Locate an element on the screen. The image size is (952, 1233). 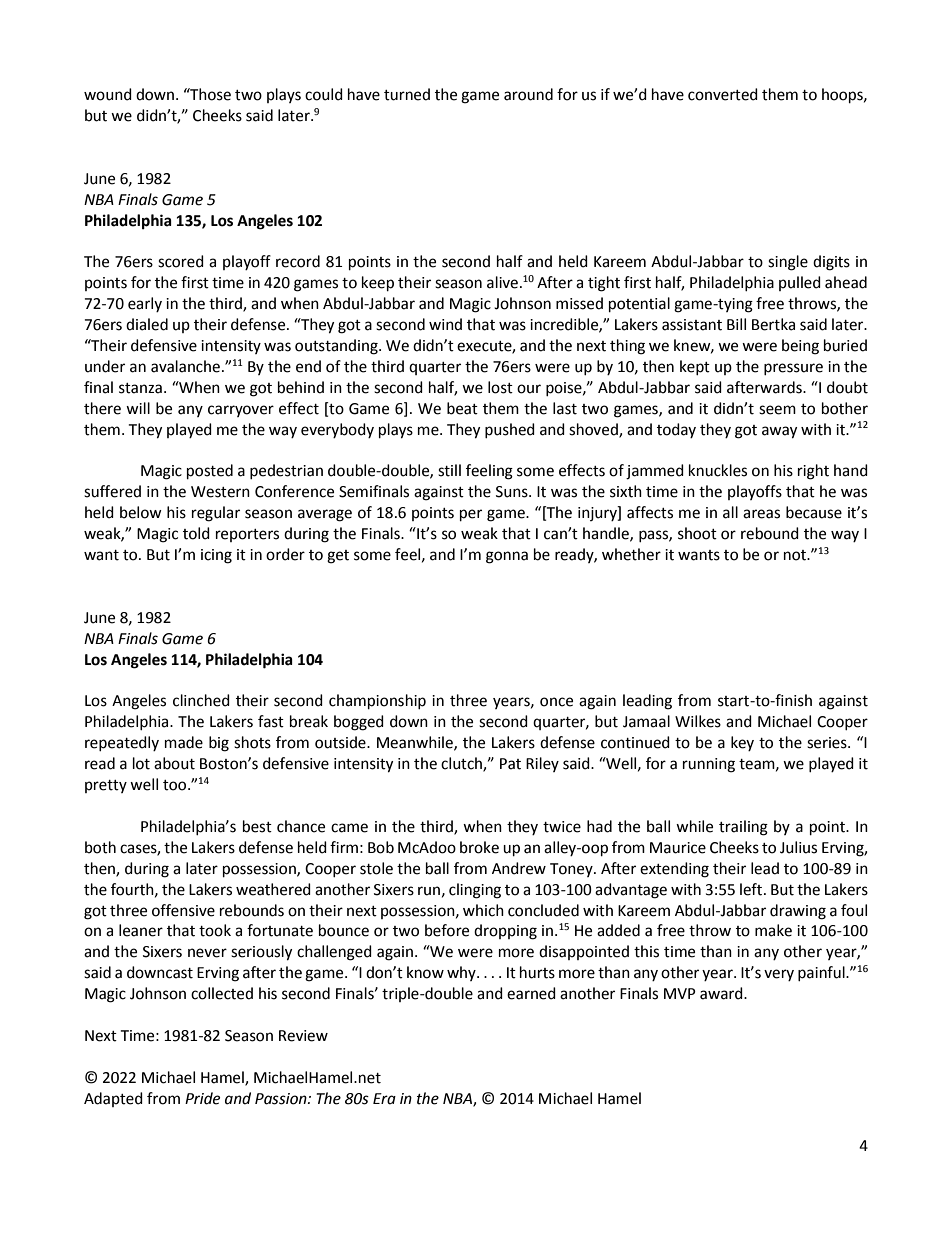
made is located at coordinates (184, 742).
